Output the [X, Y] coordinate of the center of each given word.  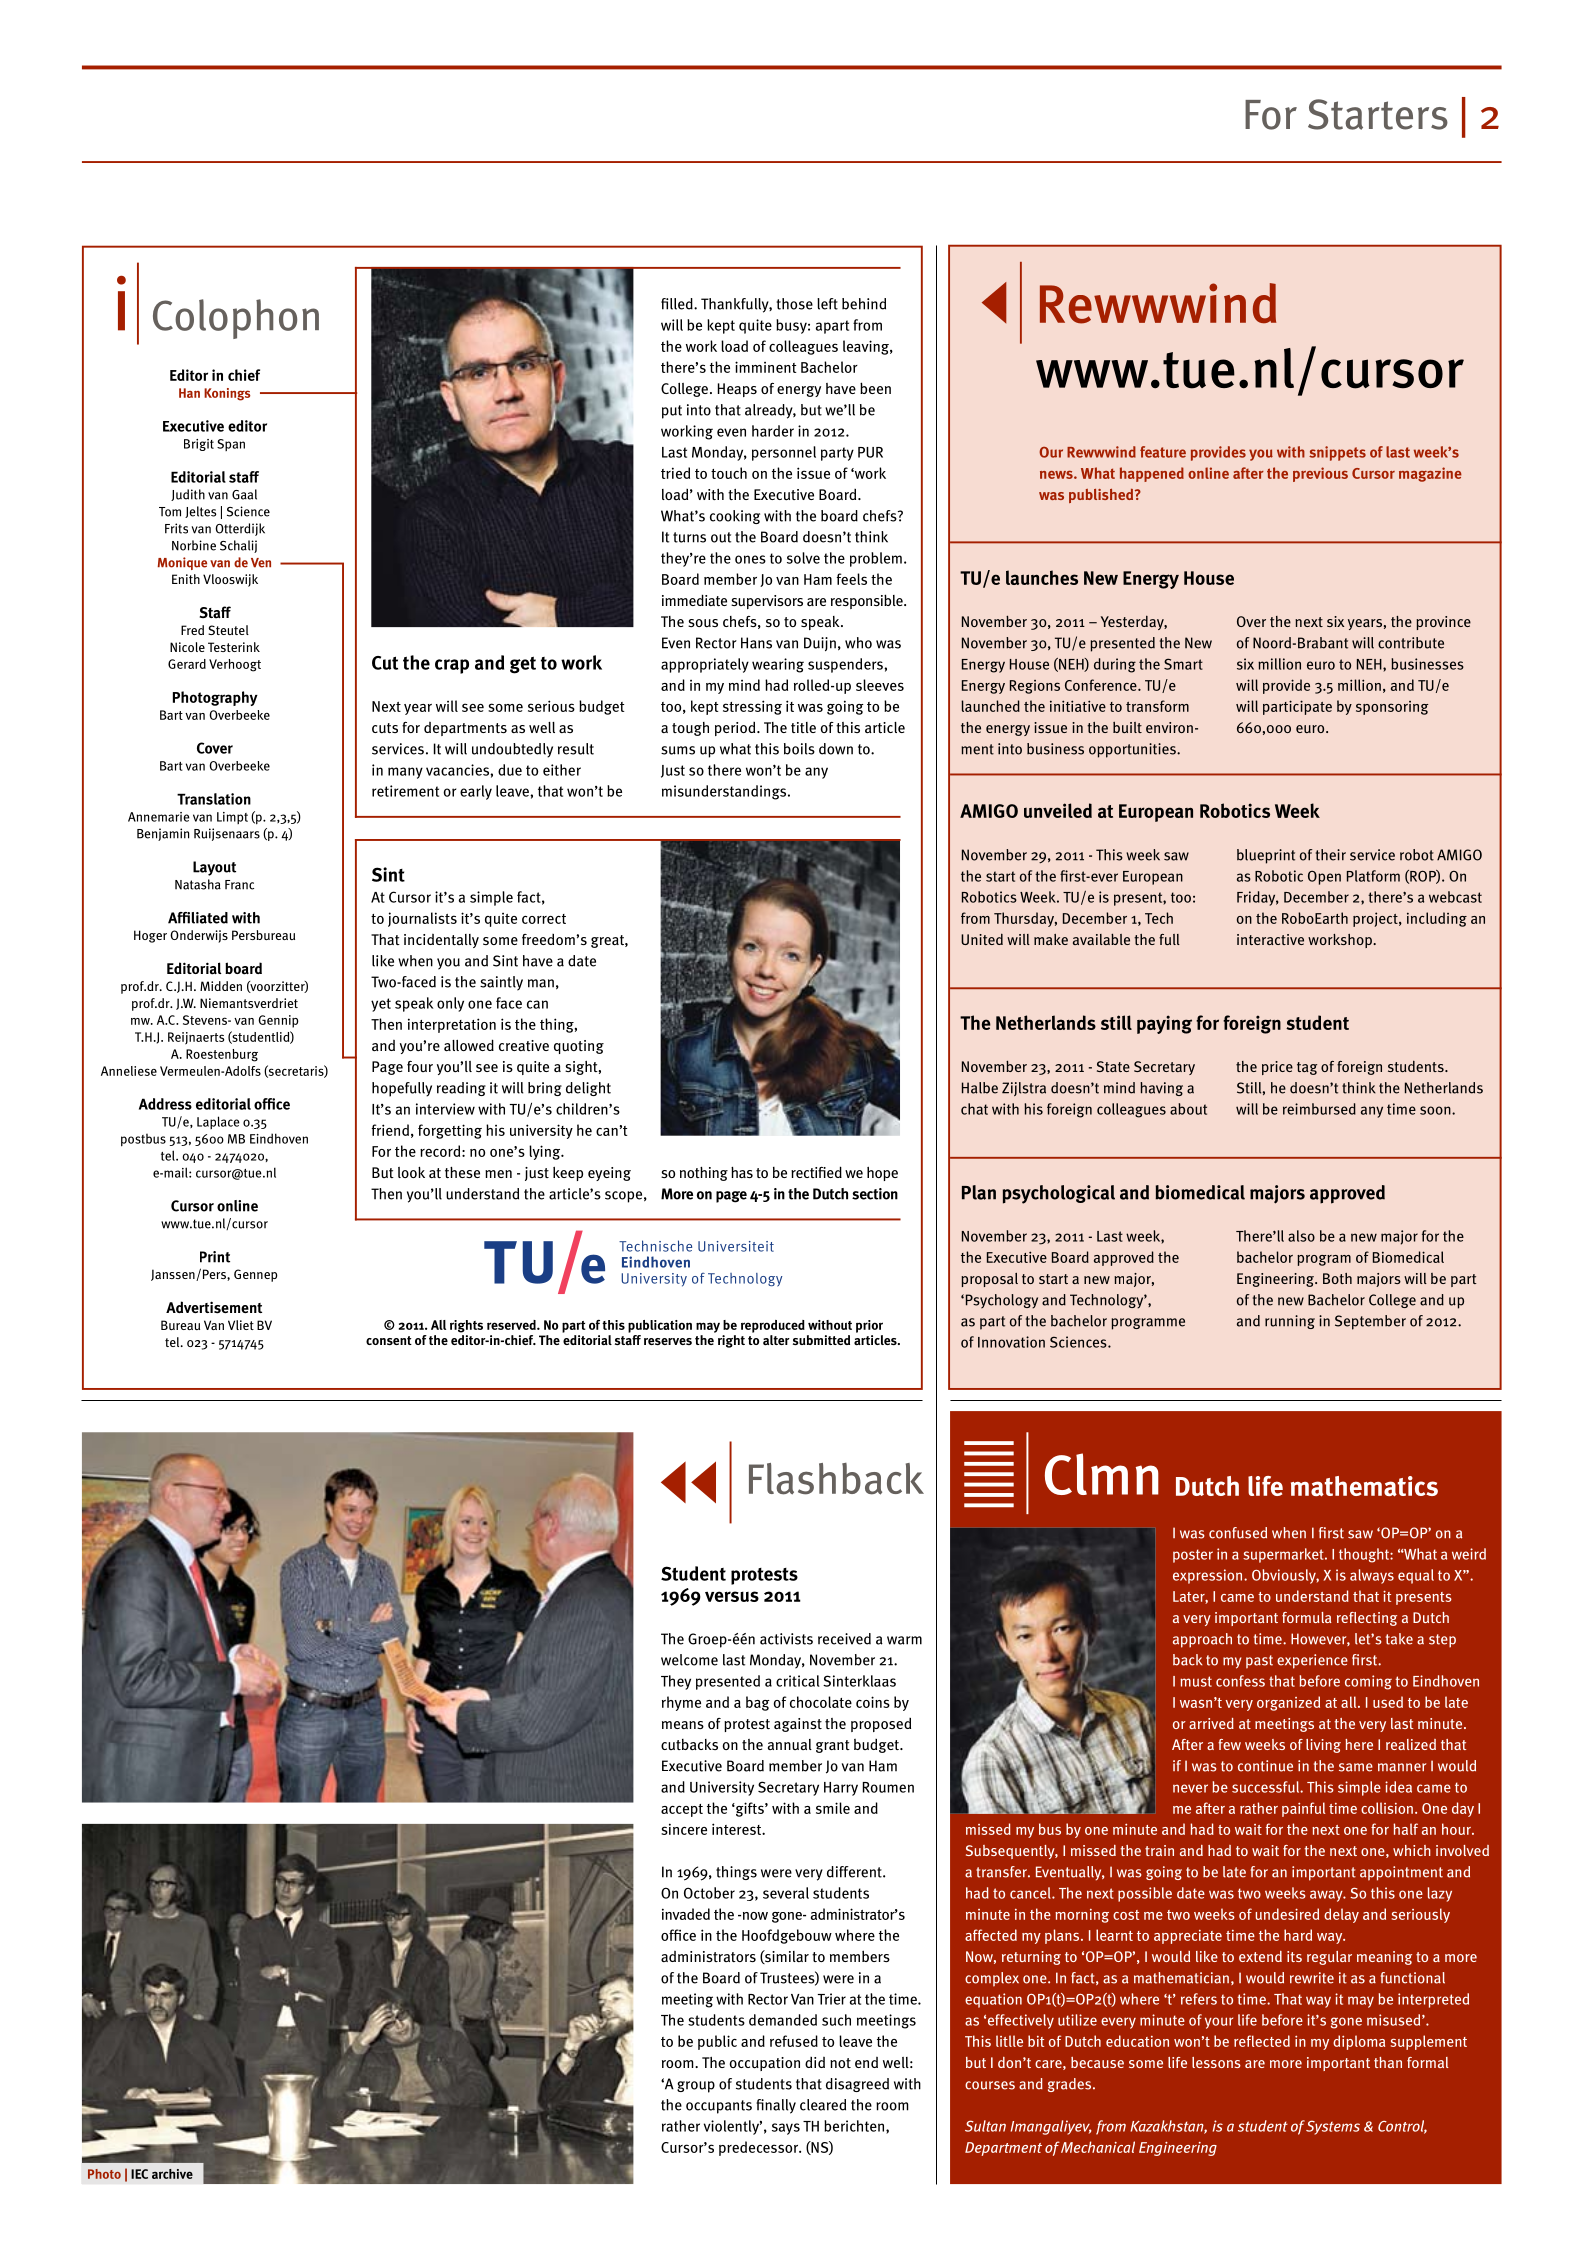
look [411, 1172]
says [786, 2129]
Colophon [236, 319]
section [875, 1194]
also [1301, 1236]
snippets [1337, 453]
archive [172, 2174]
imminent [766, 367]
